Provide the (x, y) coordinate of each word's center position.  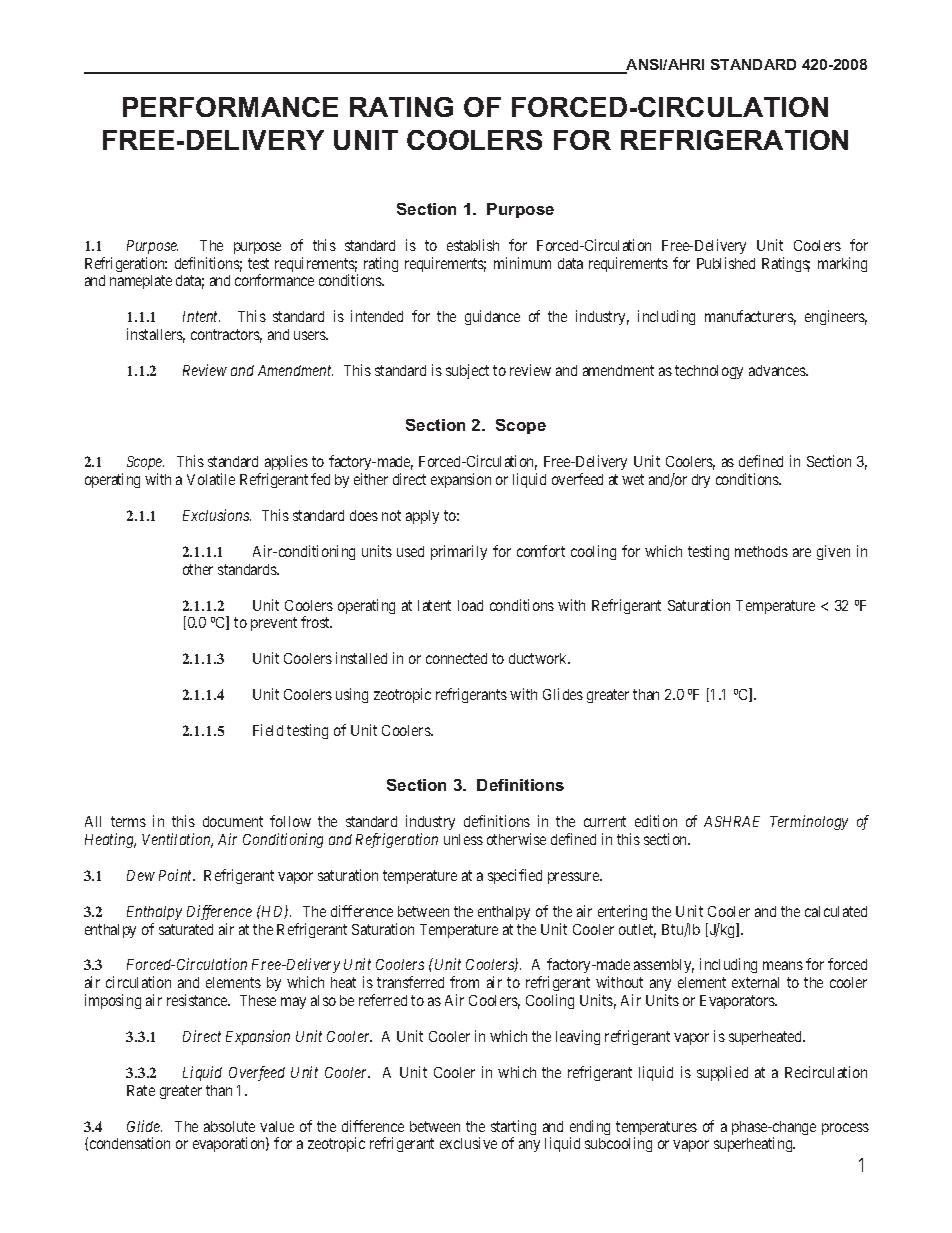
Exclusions (217, 515)
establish (473, 245)
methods (761, 551)
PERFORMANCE (230, 107)
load (470, 605)
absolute (229, 1126)
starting (513, 1129)
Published (726, 263)
